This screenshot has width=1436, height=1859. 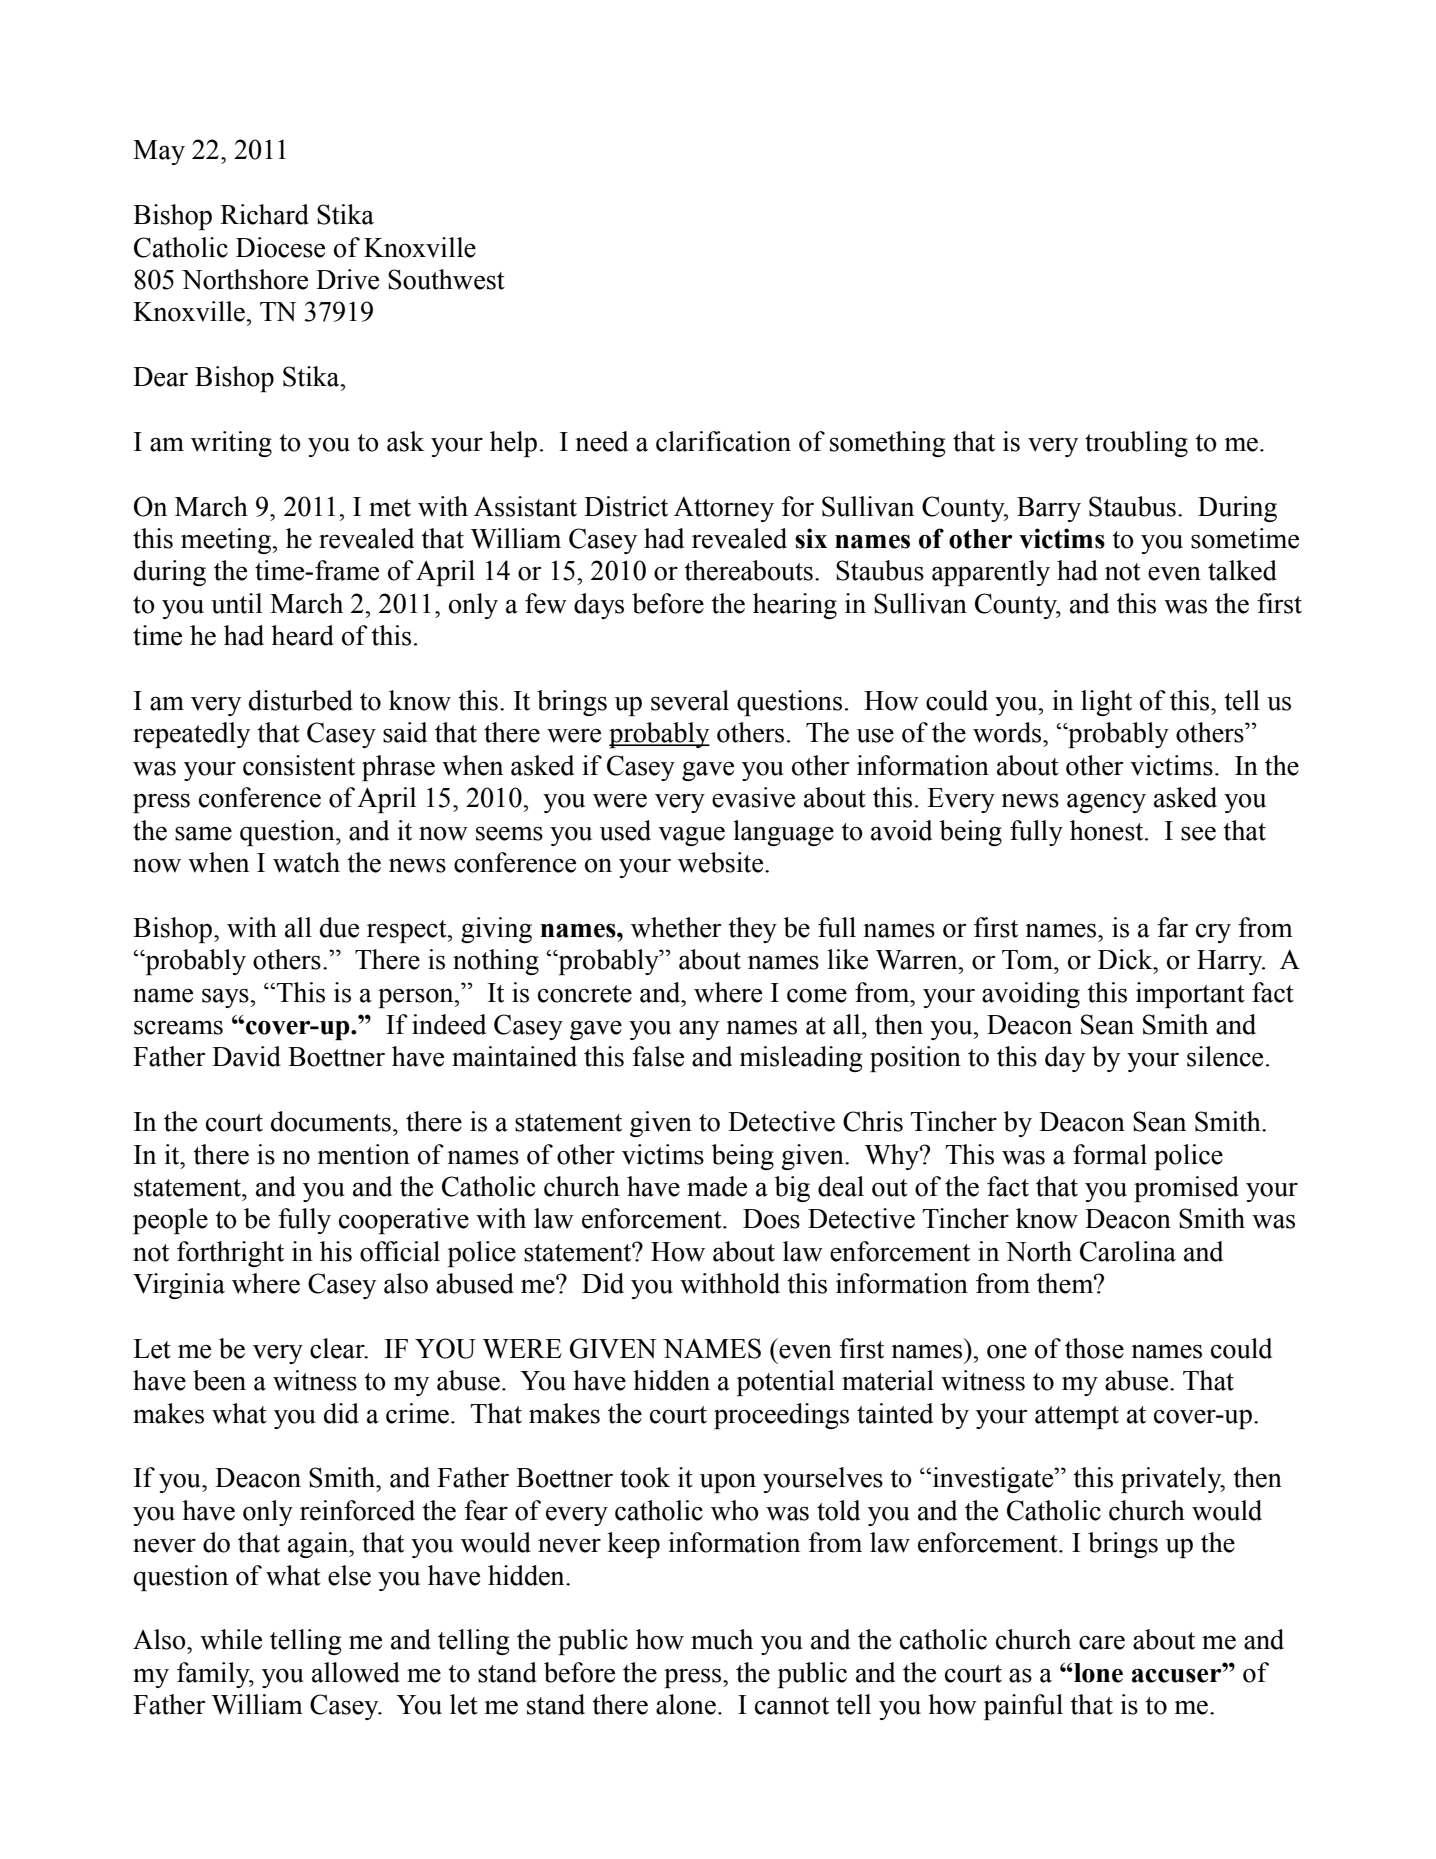 What do you see at coordinates (1094, 1348) in the screenshot?
I see `those` at bounding box center [1094, 1348].
